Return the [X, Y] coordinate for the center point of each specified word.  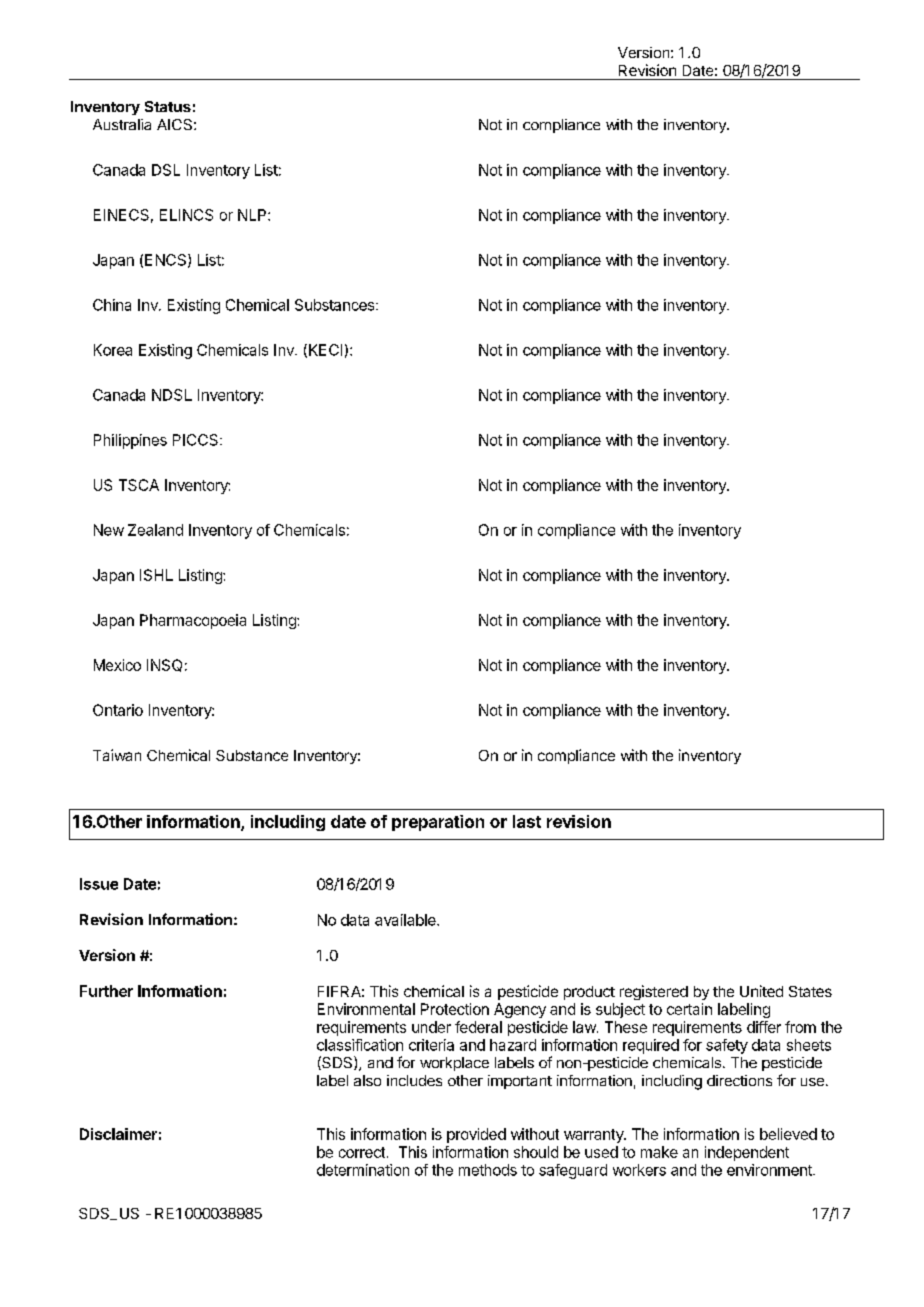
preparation [438, 823]
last [527, 821]
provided [476, 1135]
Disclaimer [118, 1134]
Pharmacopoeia [193, 621]
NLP [253, 215]
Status [168, 106]
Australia [122, 124]
